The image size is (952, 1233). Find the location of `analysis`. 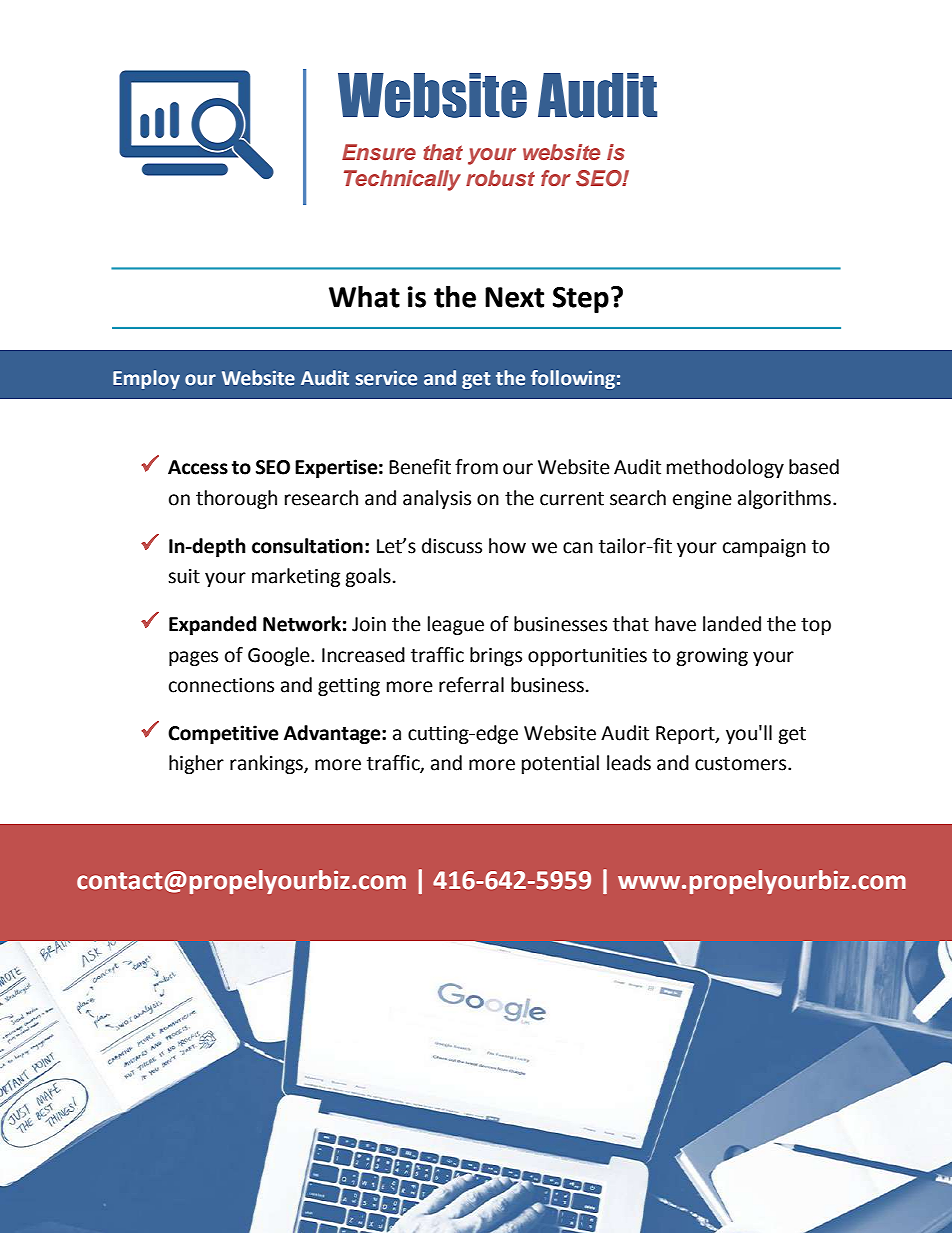

analysis is located at coordinates (437, 499).
